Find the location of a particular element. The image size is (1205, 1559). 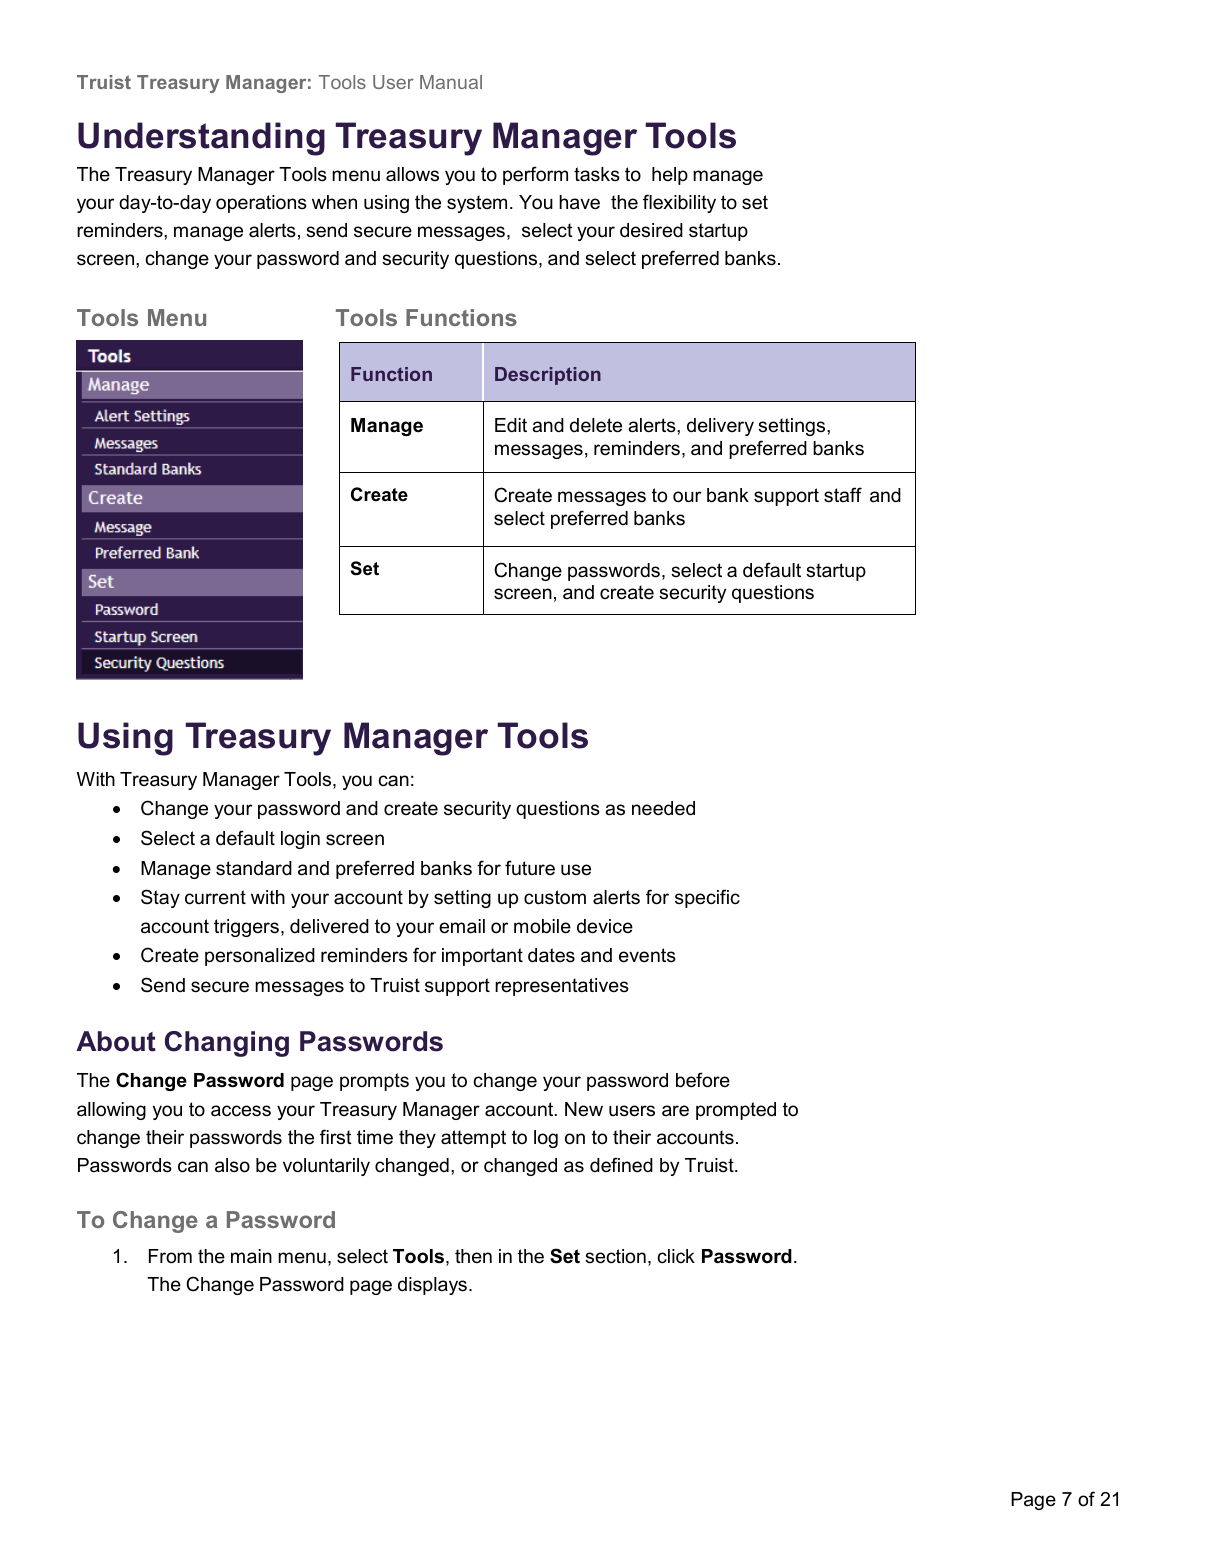

login is located at coordinates (300, 840).
